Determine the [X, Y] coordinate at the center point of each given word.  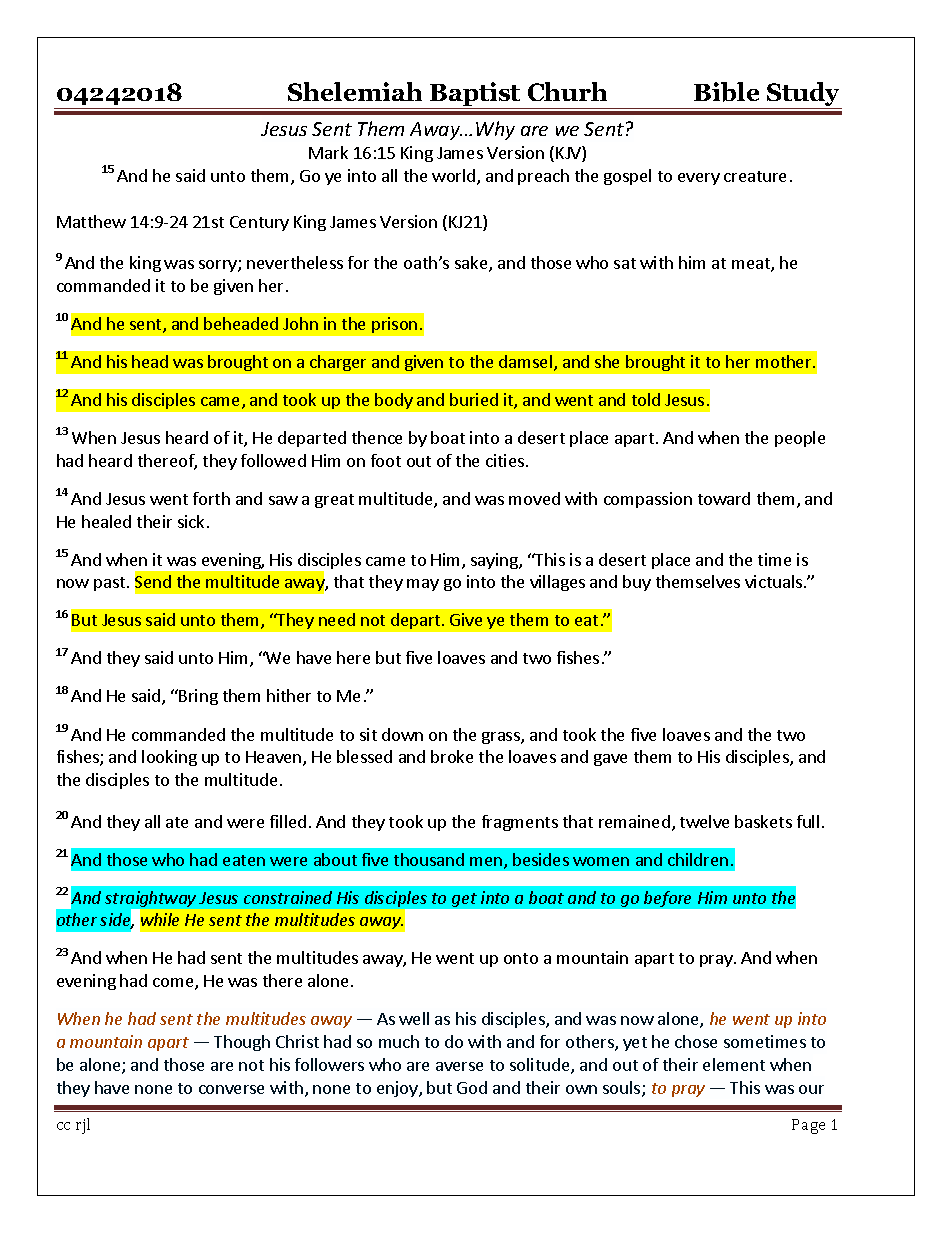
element [734, 1064]
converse [231, 1089]
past [109, 584]
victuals [773, 581]
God [472, 1087]
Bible [726, 92]
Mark [328, 152]
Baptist [475, 95]
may [423, 585]
